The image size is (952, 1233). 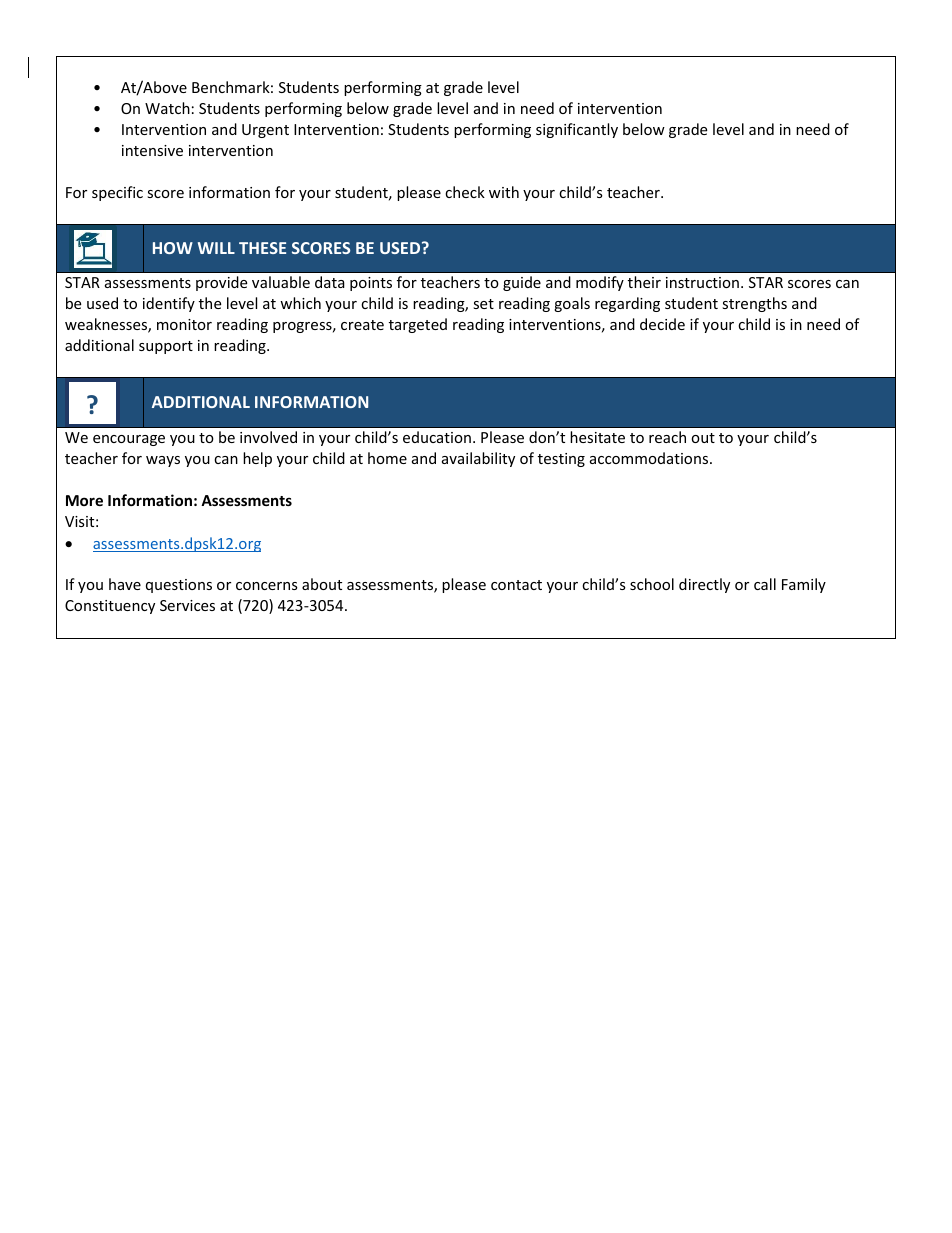 I want to click on ways, so click(x=163, y=461).
